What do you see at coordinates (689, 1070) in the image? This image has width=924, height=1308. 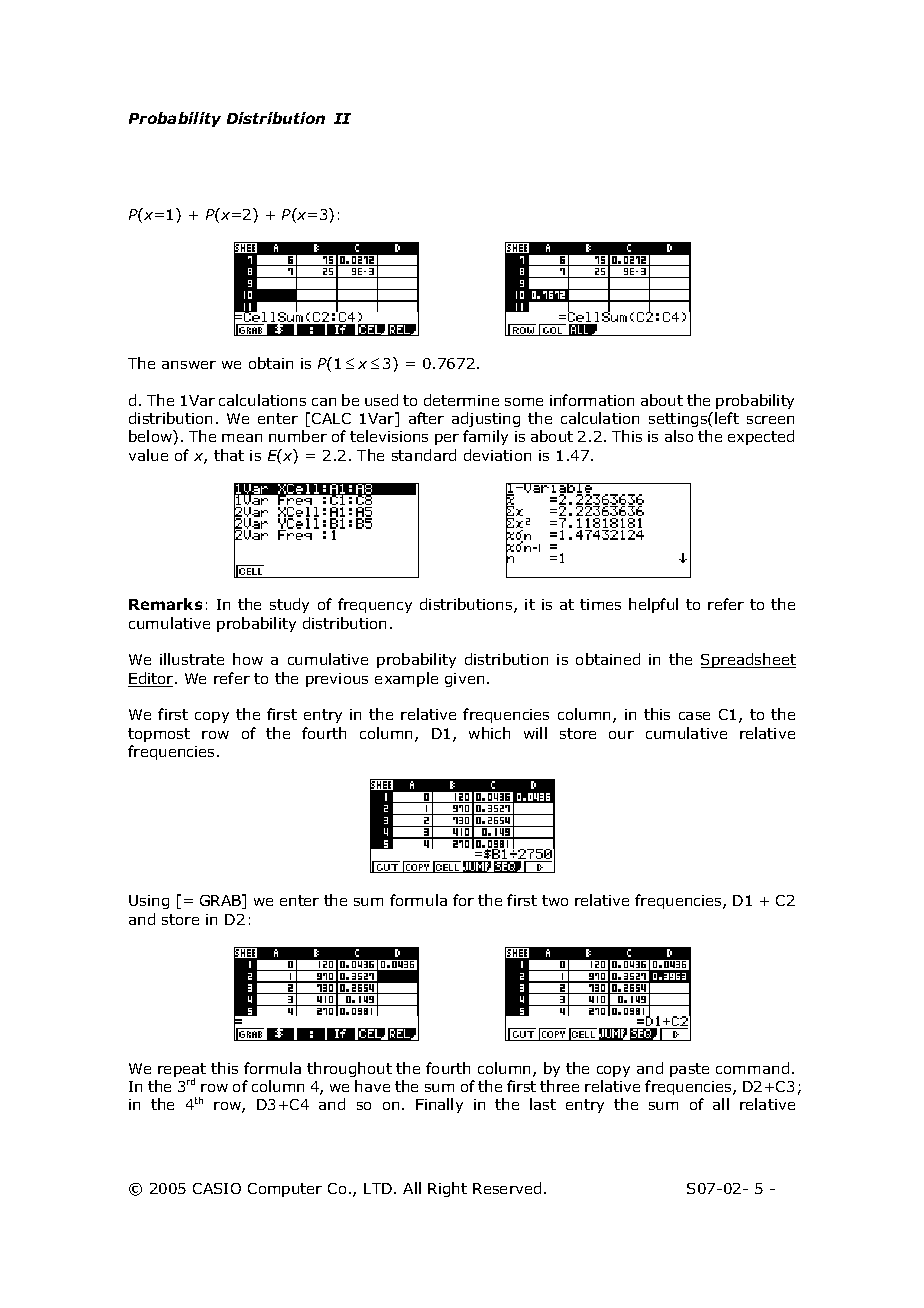 I see `paste` at bounding box center [689, 1070].
